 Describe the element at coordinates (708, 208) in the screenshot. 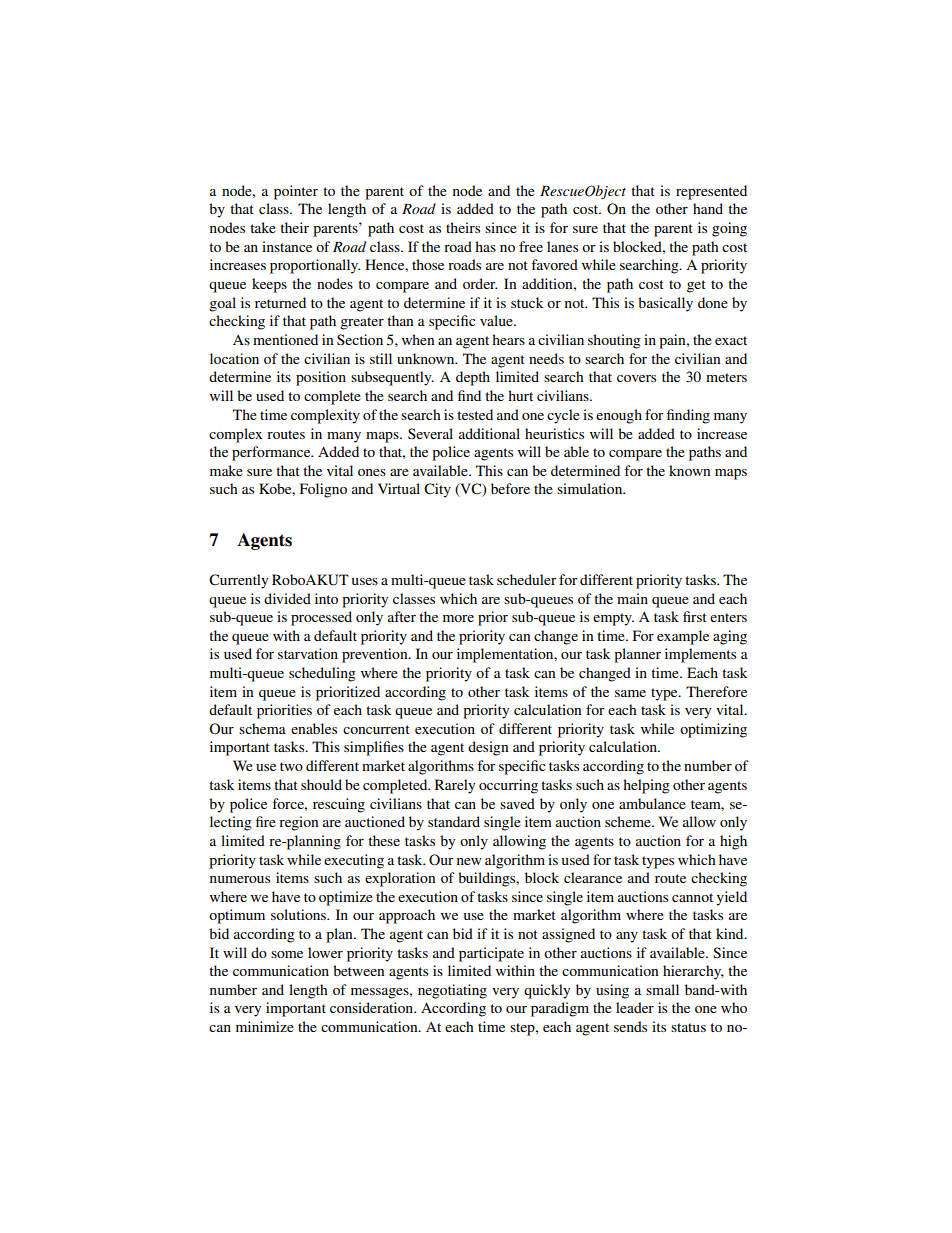

I see `hand` at that location.
